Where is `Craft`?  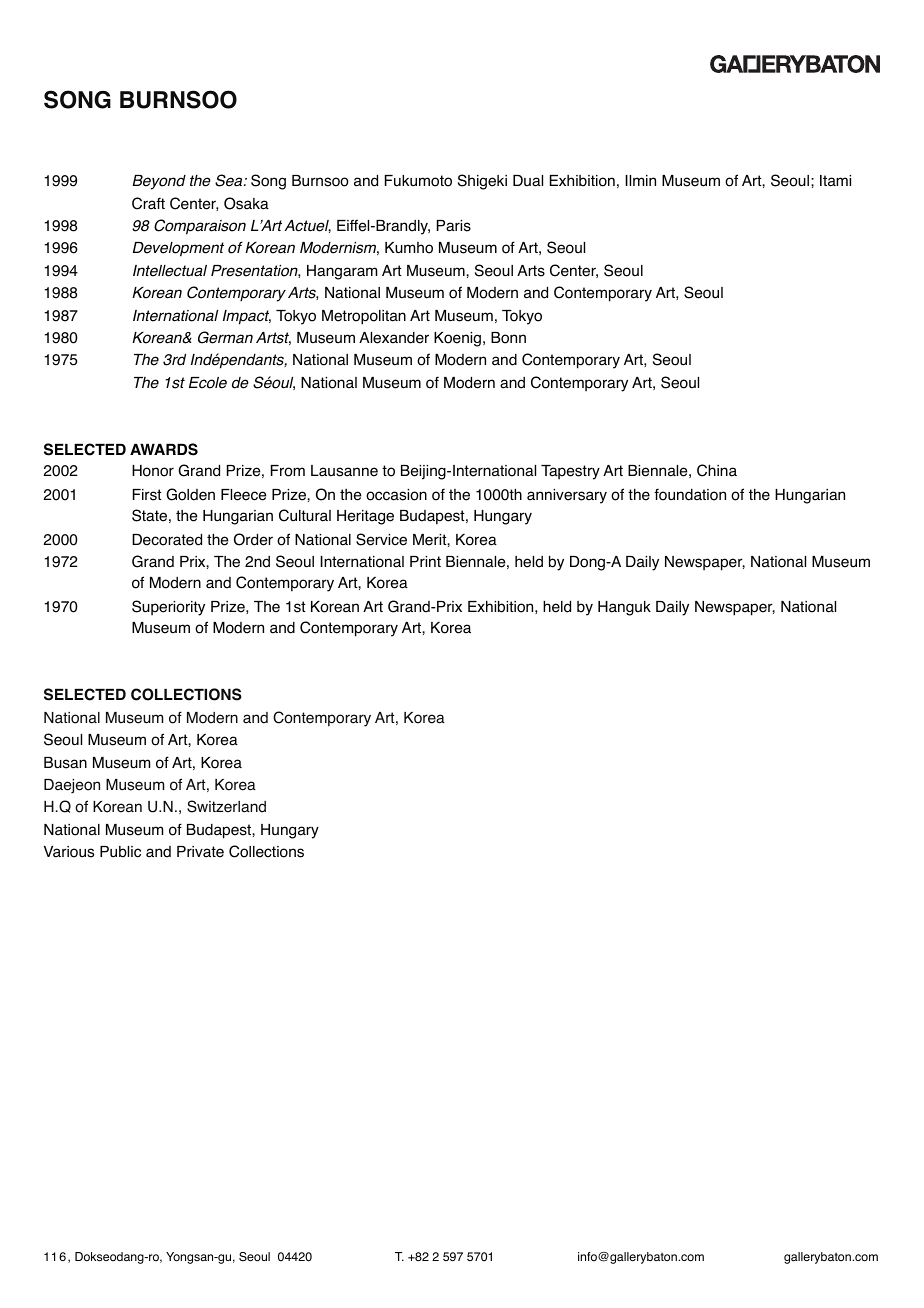 Craft is located at coordinates (148, 203).
